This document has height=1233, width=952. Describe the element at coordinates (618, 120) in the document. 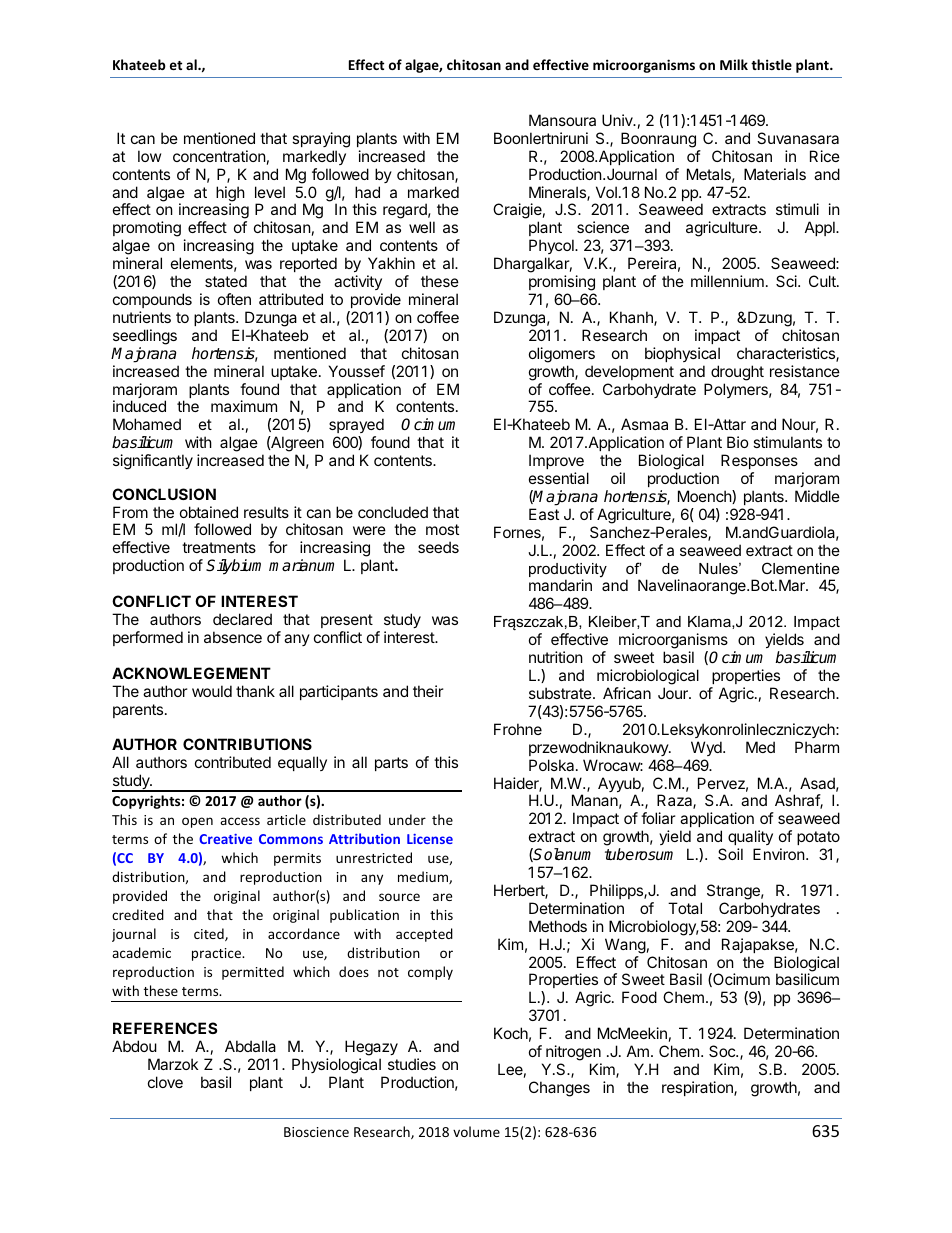

I see `Univ` at that location.
